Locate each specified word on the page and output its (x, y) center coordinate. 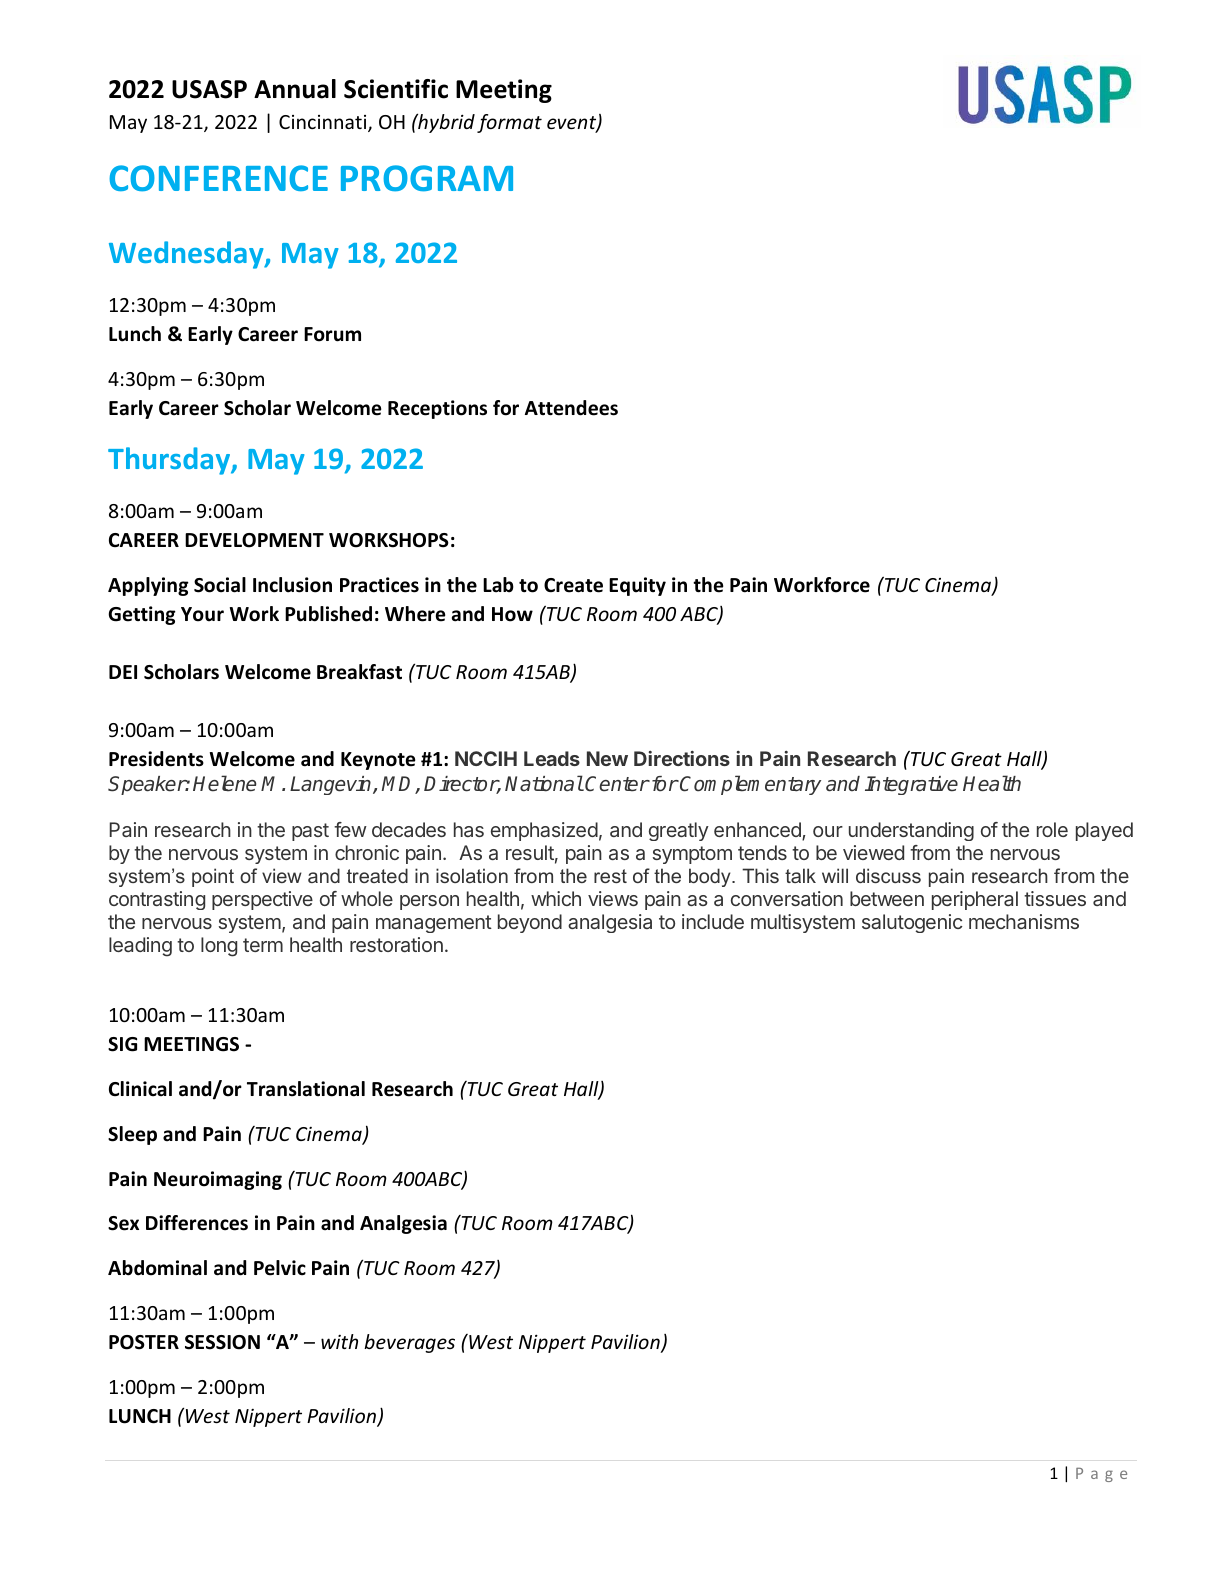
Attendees (571, 408)
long (219, 947)
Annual (295, 89)
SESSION (222, 1342)
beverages (409, 1343)
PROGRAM (427, 178)
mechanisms (1024, 921)
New (607, 758)
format (509, 123)
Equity (637, 586)
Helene (224, 783)
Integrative (911, 785)
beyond (530, 923)
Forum (332, 334)
